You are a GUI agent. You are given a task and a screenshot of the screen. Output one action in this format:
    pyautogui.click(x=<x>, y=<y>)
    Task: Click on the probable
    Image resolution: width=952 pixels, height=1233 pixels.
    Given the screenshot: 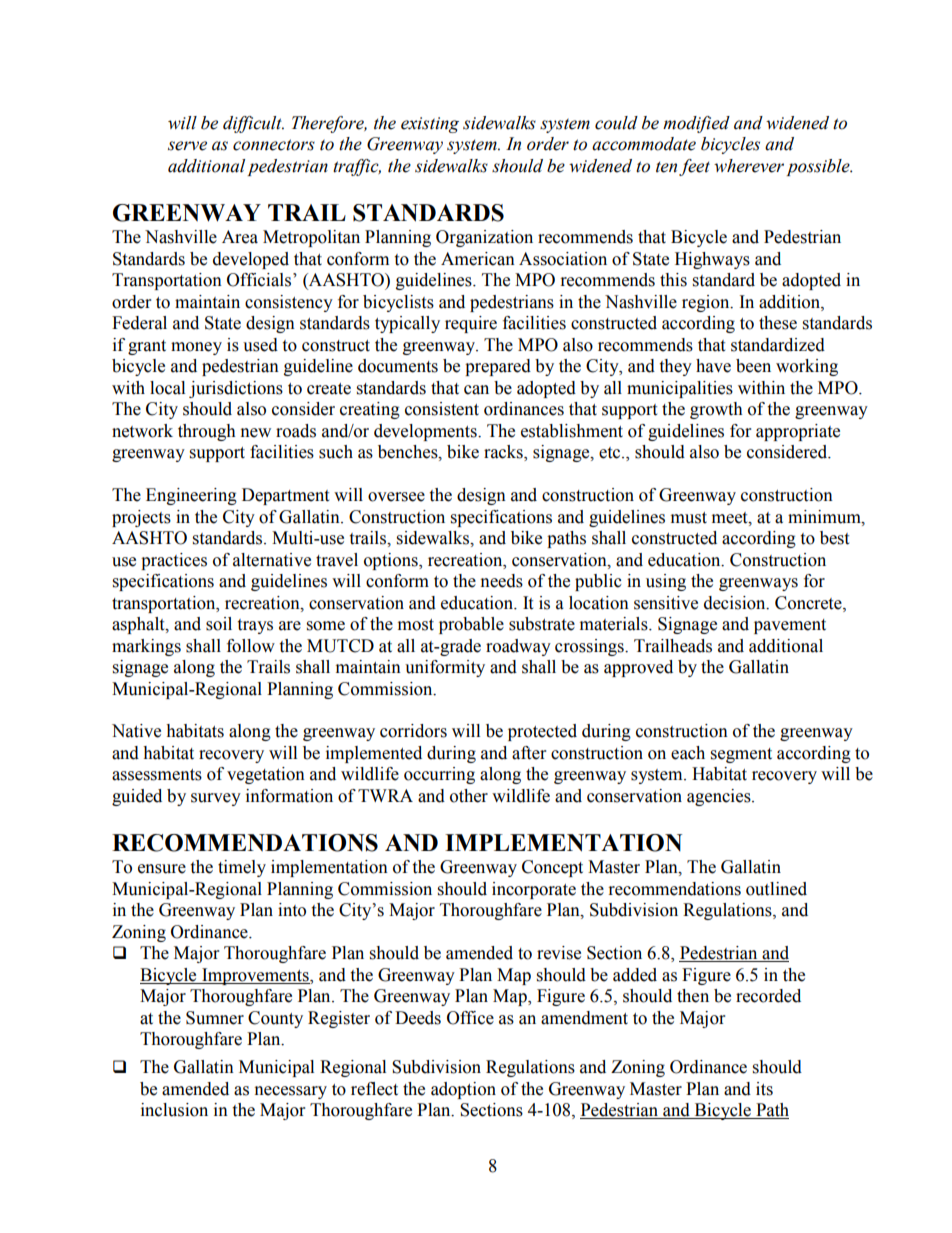 What is the action you would take?
    pyautogui.click(x=471, y=625)
